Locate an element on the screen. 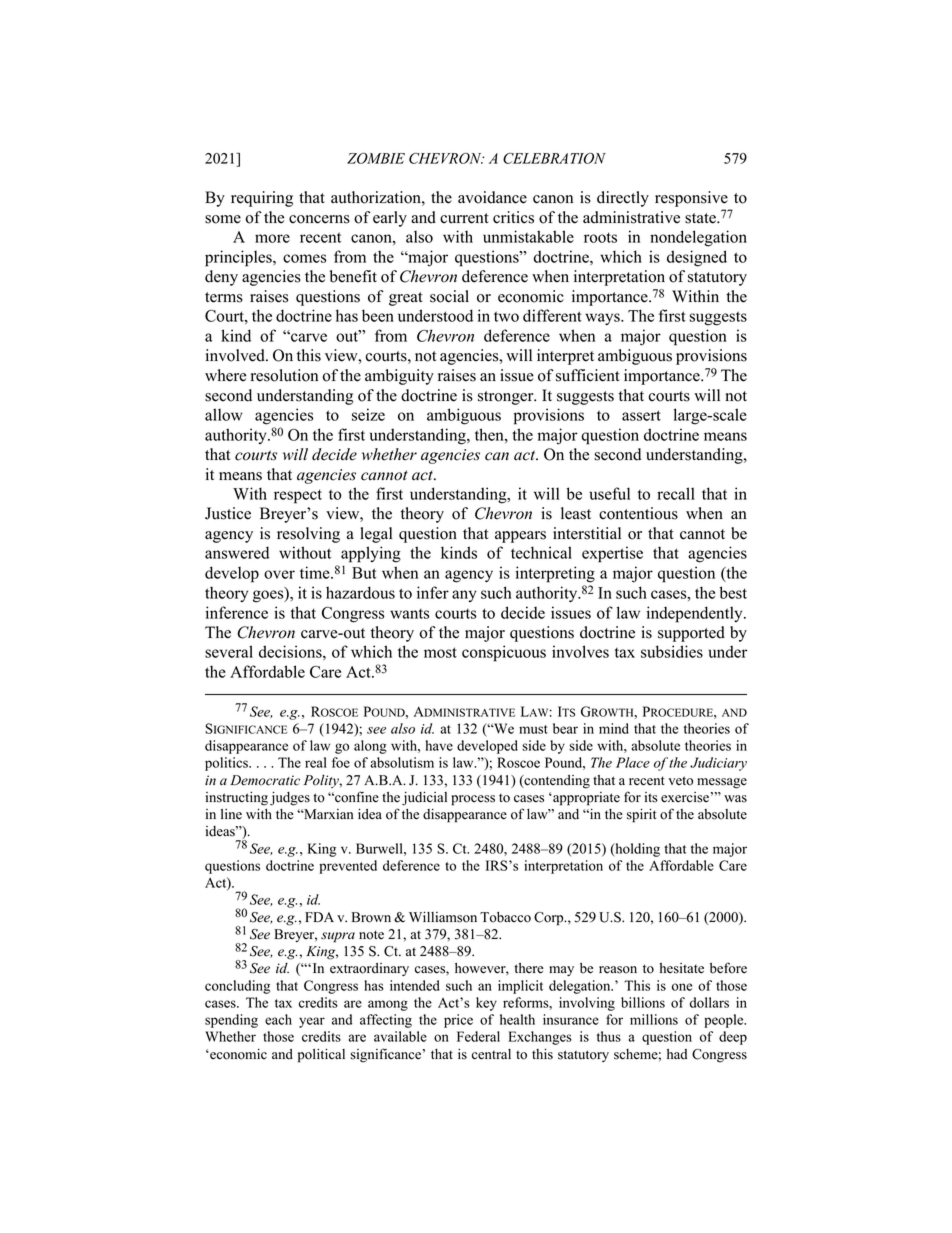 The width and height of the screenshot is (952, 1233). real is located at coordinates (316, 762).
